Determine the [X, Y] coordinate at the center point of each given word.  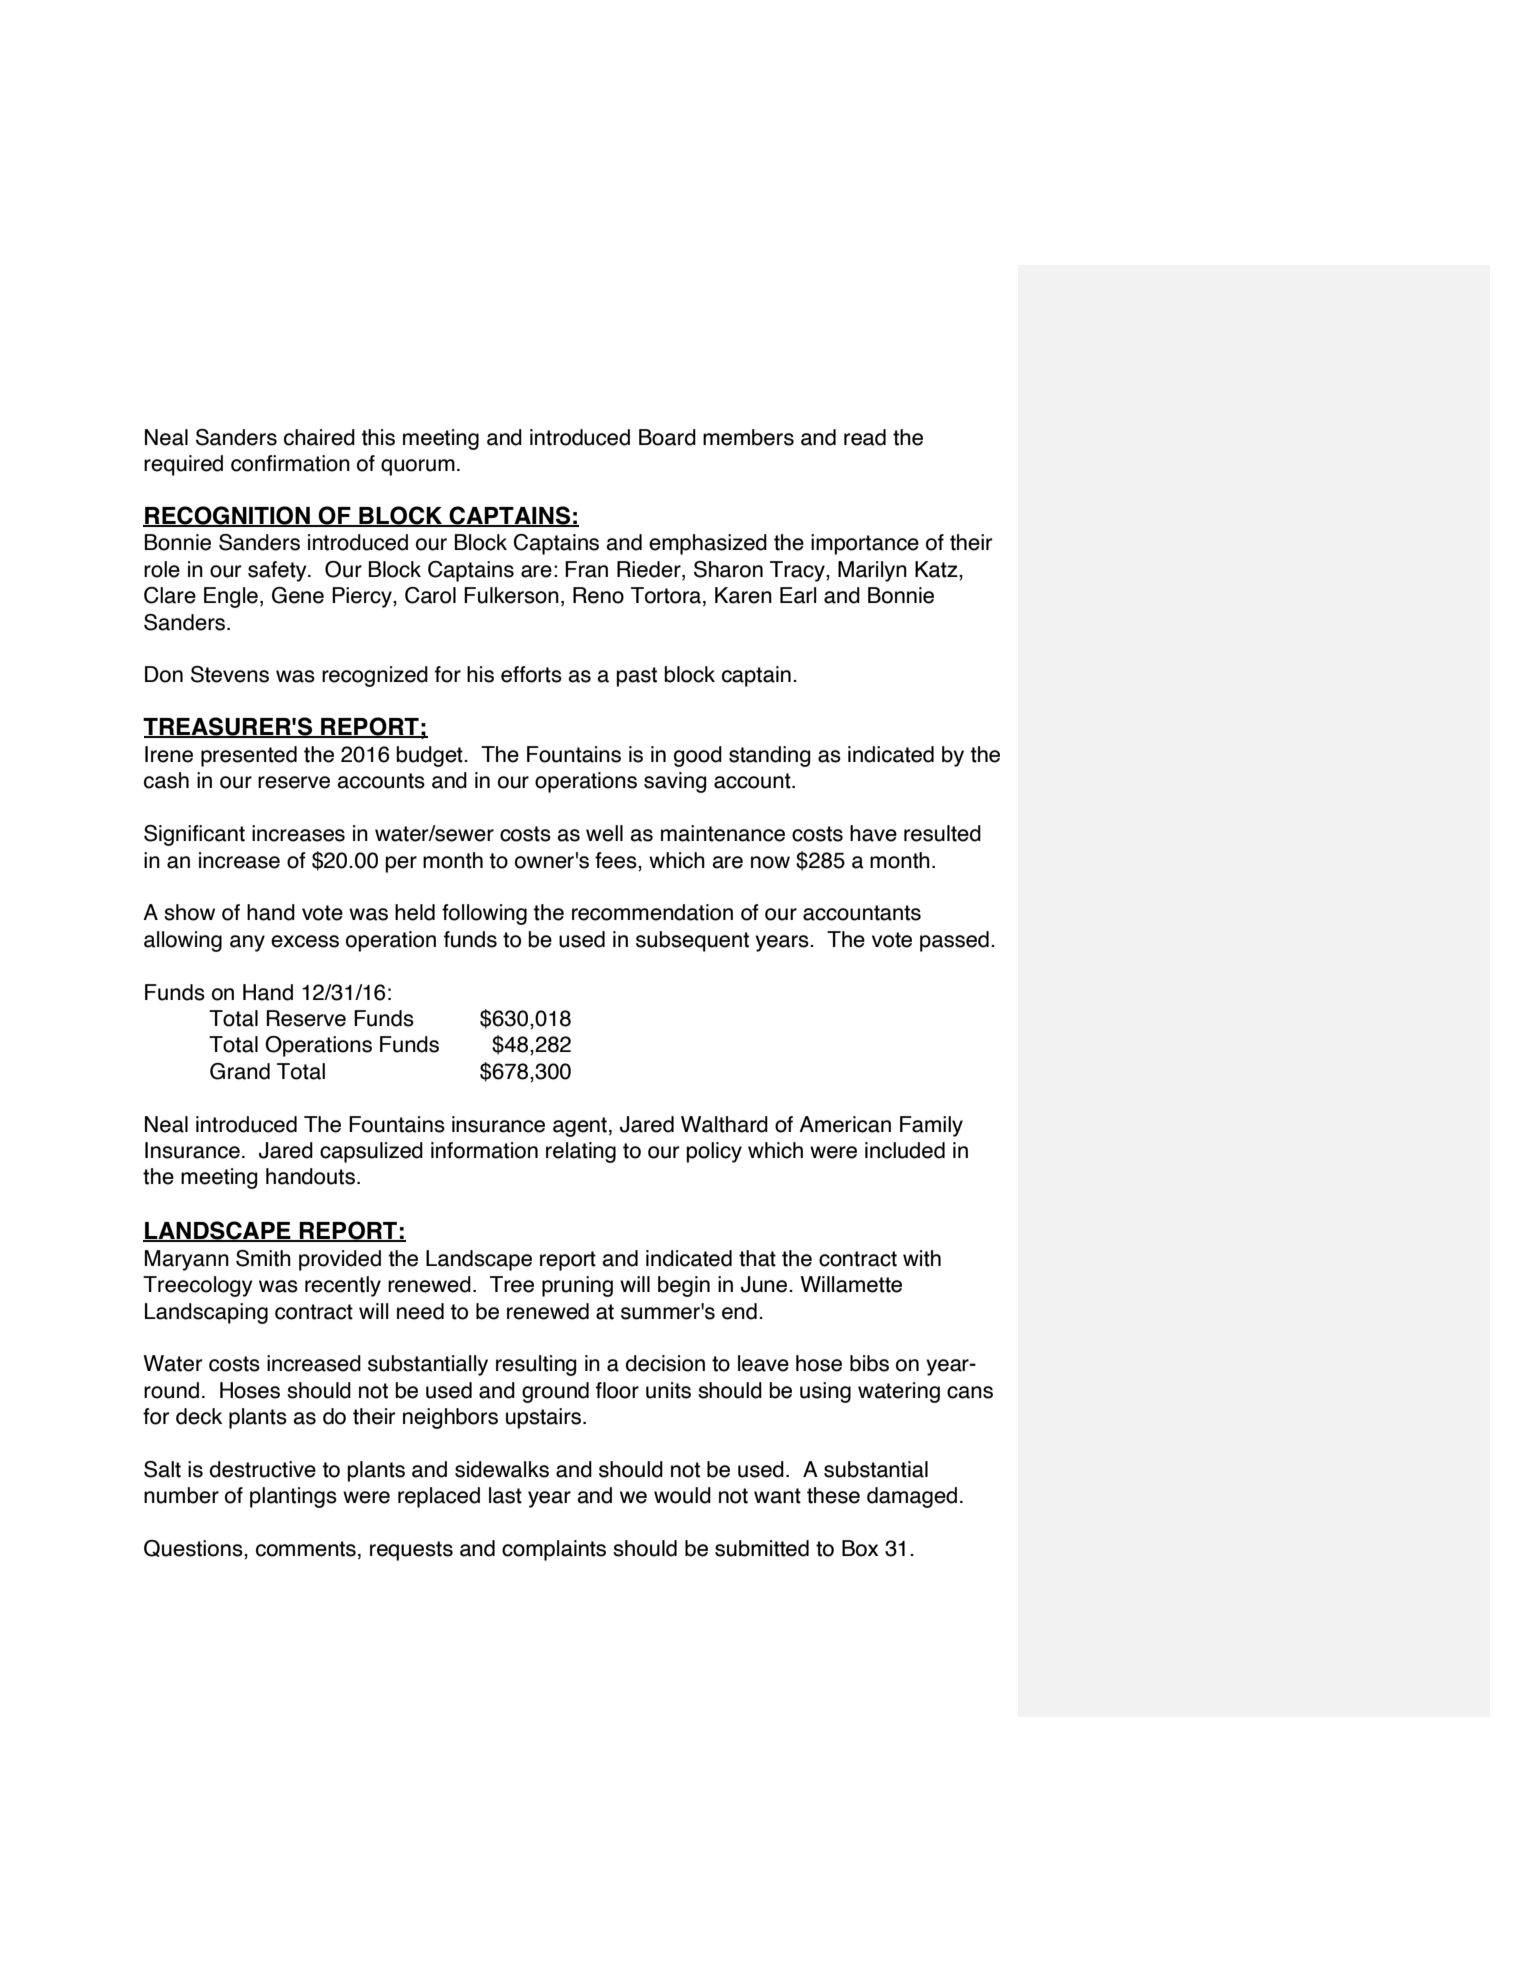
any [247, 943]
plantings [293, 1497]
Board [667, 437]
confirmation [290, 463]
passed [954, 941]
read [865, 437]
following [484, 914]
